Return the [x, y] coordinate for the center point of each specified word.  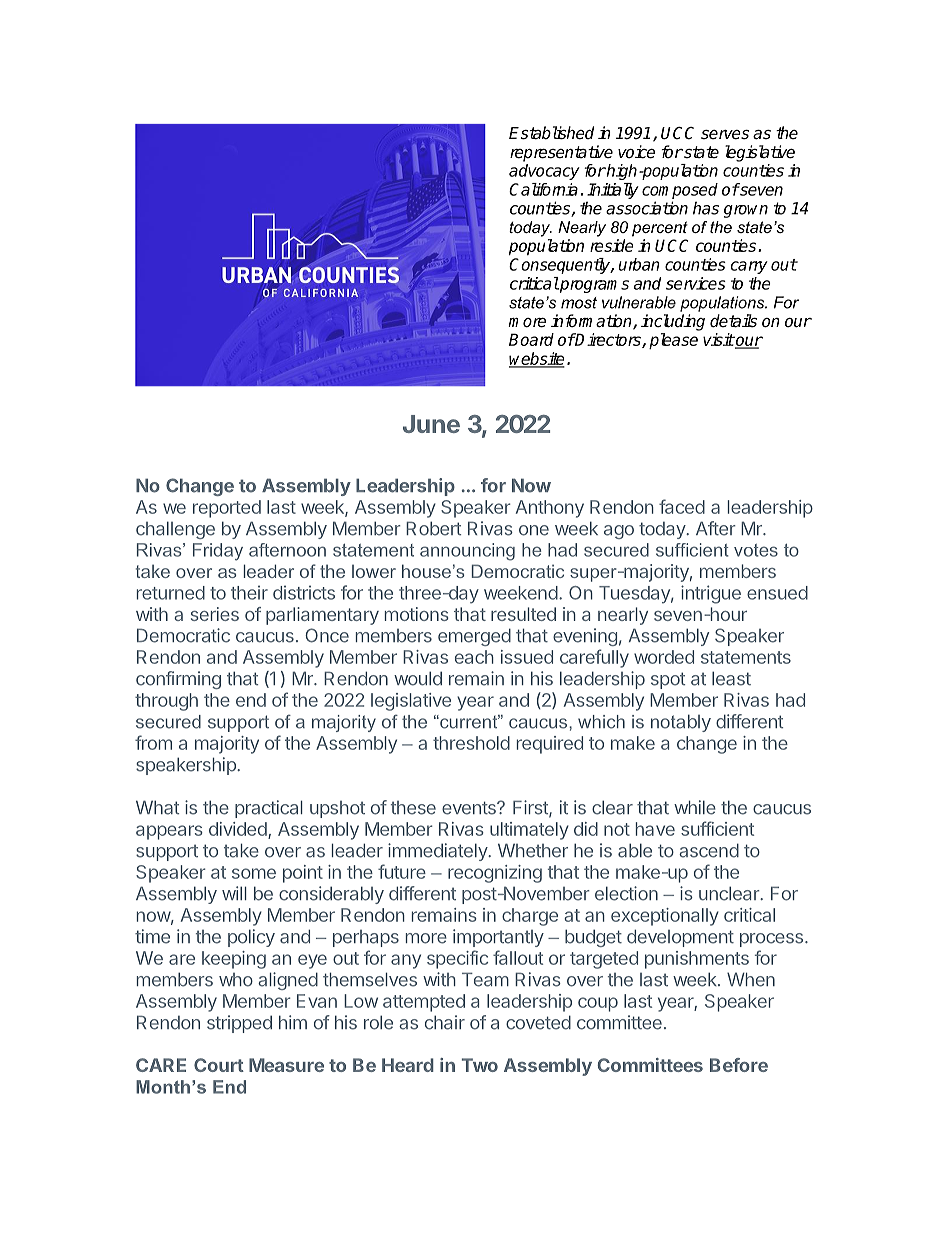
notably [681, 723]
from [153, 742]
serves [725, 135]
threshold [471, 743]
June [431, 424]
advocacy [544, 172]
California [543, 189]
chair [445, 1022]
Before [739, 1065]
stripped [239, 1024]
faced [682, 506]
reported [227, 509]
